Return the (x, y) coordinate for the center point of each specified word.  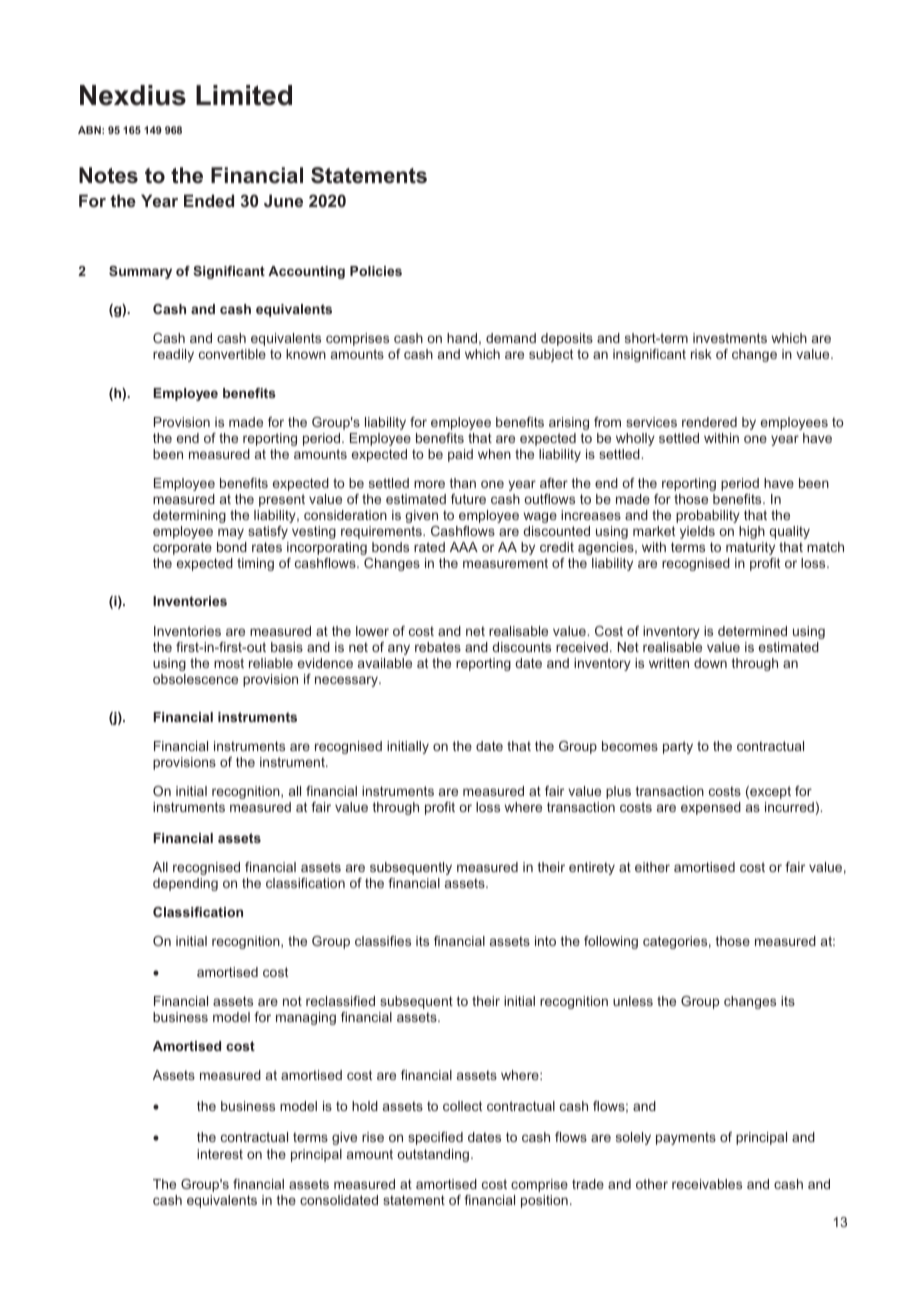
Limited (244, 95)
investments (730, 338)
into (545, 941)
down (710, 663)
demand (511, 338)
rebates (438, 647)
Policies (376, 271)
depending (185, 884)
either (652, 867)
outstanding (433, 1155)
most (229, 663)
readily (173, 355)
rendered (709, 422)
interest (220, 1154)
